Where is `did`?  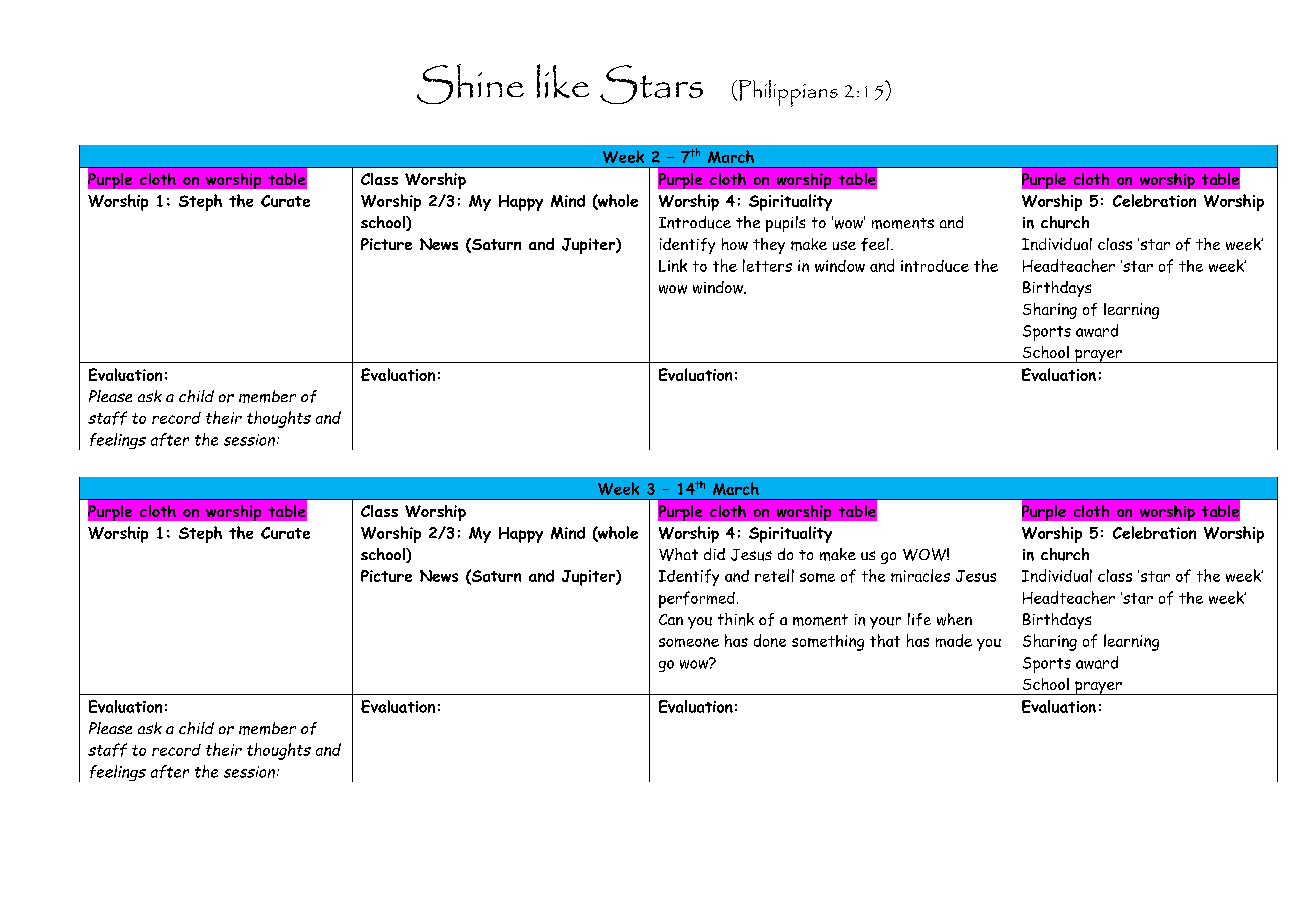 did is located at coordinates (714, 554).
